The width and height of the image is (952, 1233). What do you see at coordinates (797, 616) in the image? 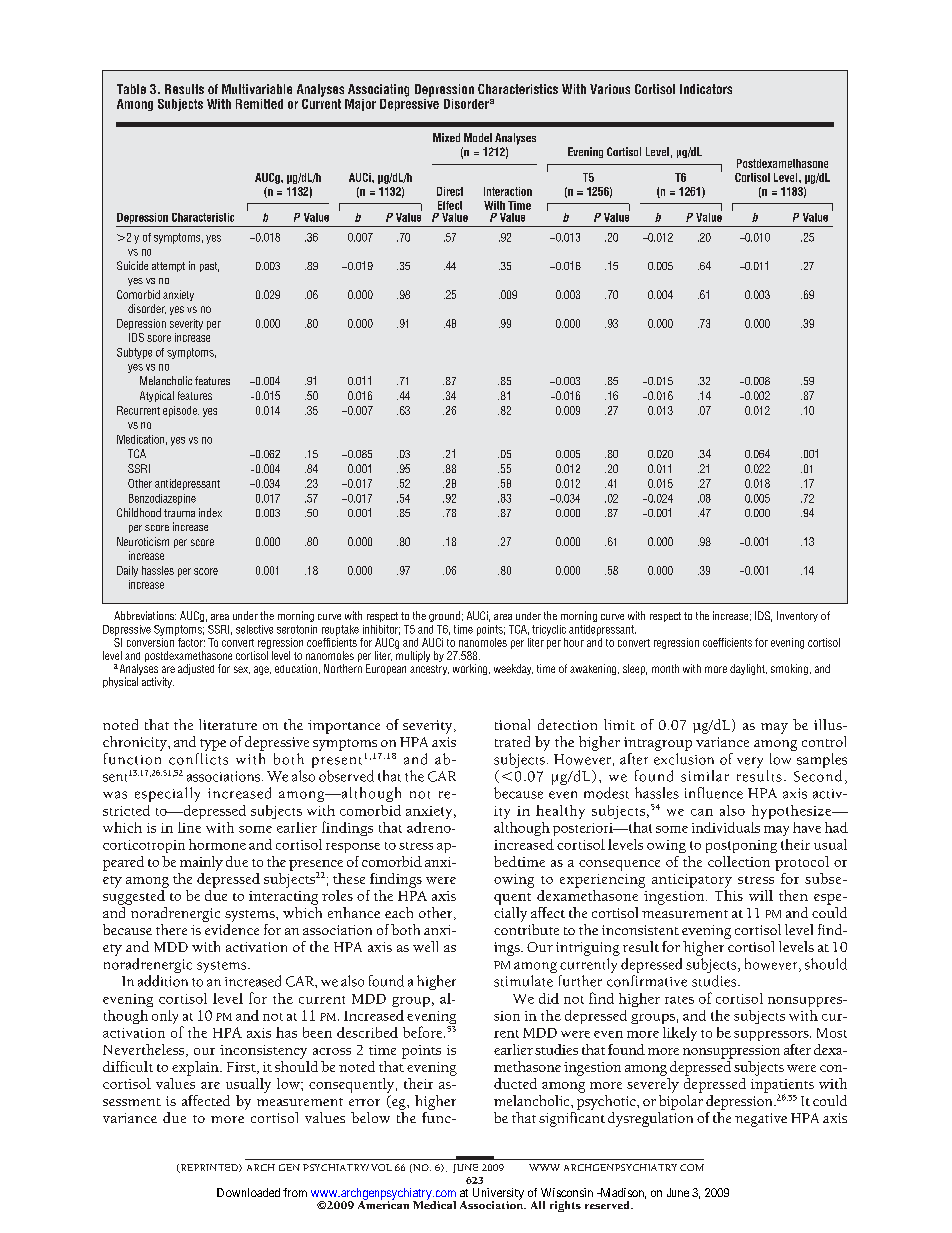
I see `Inventory` at bounding box center [797, 616].
